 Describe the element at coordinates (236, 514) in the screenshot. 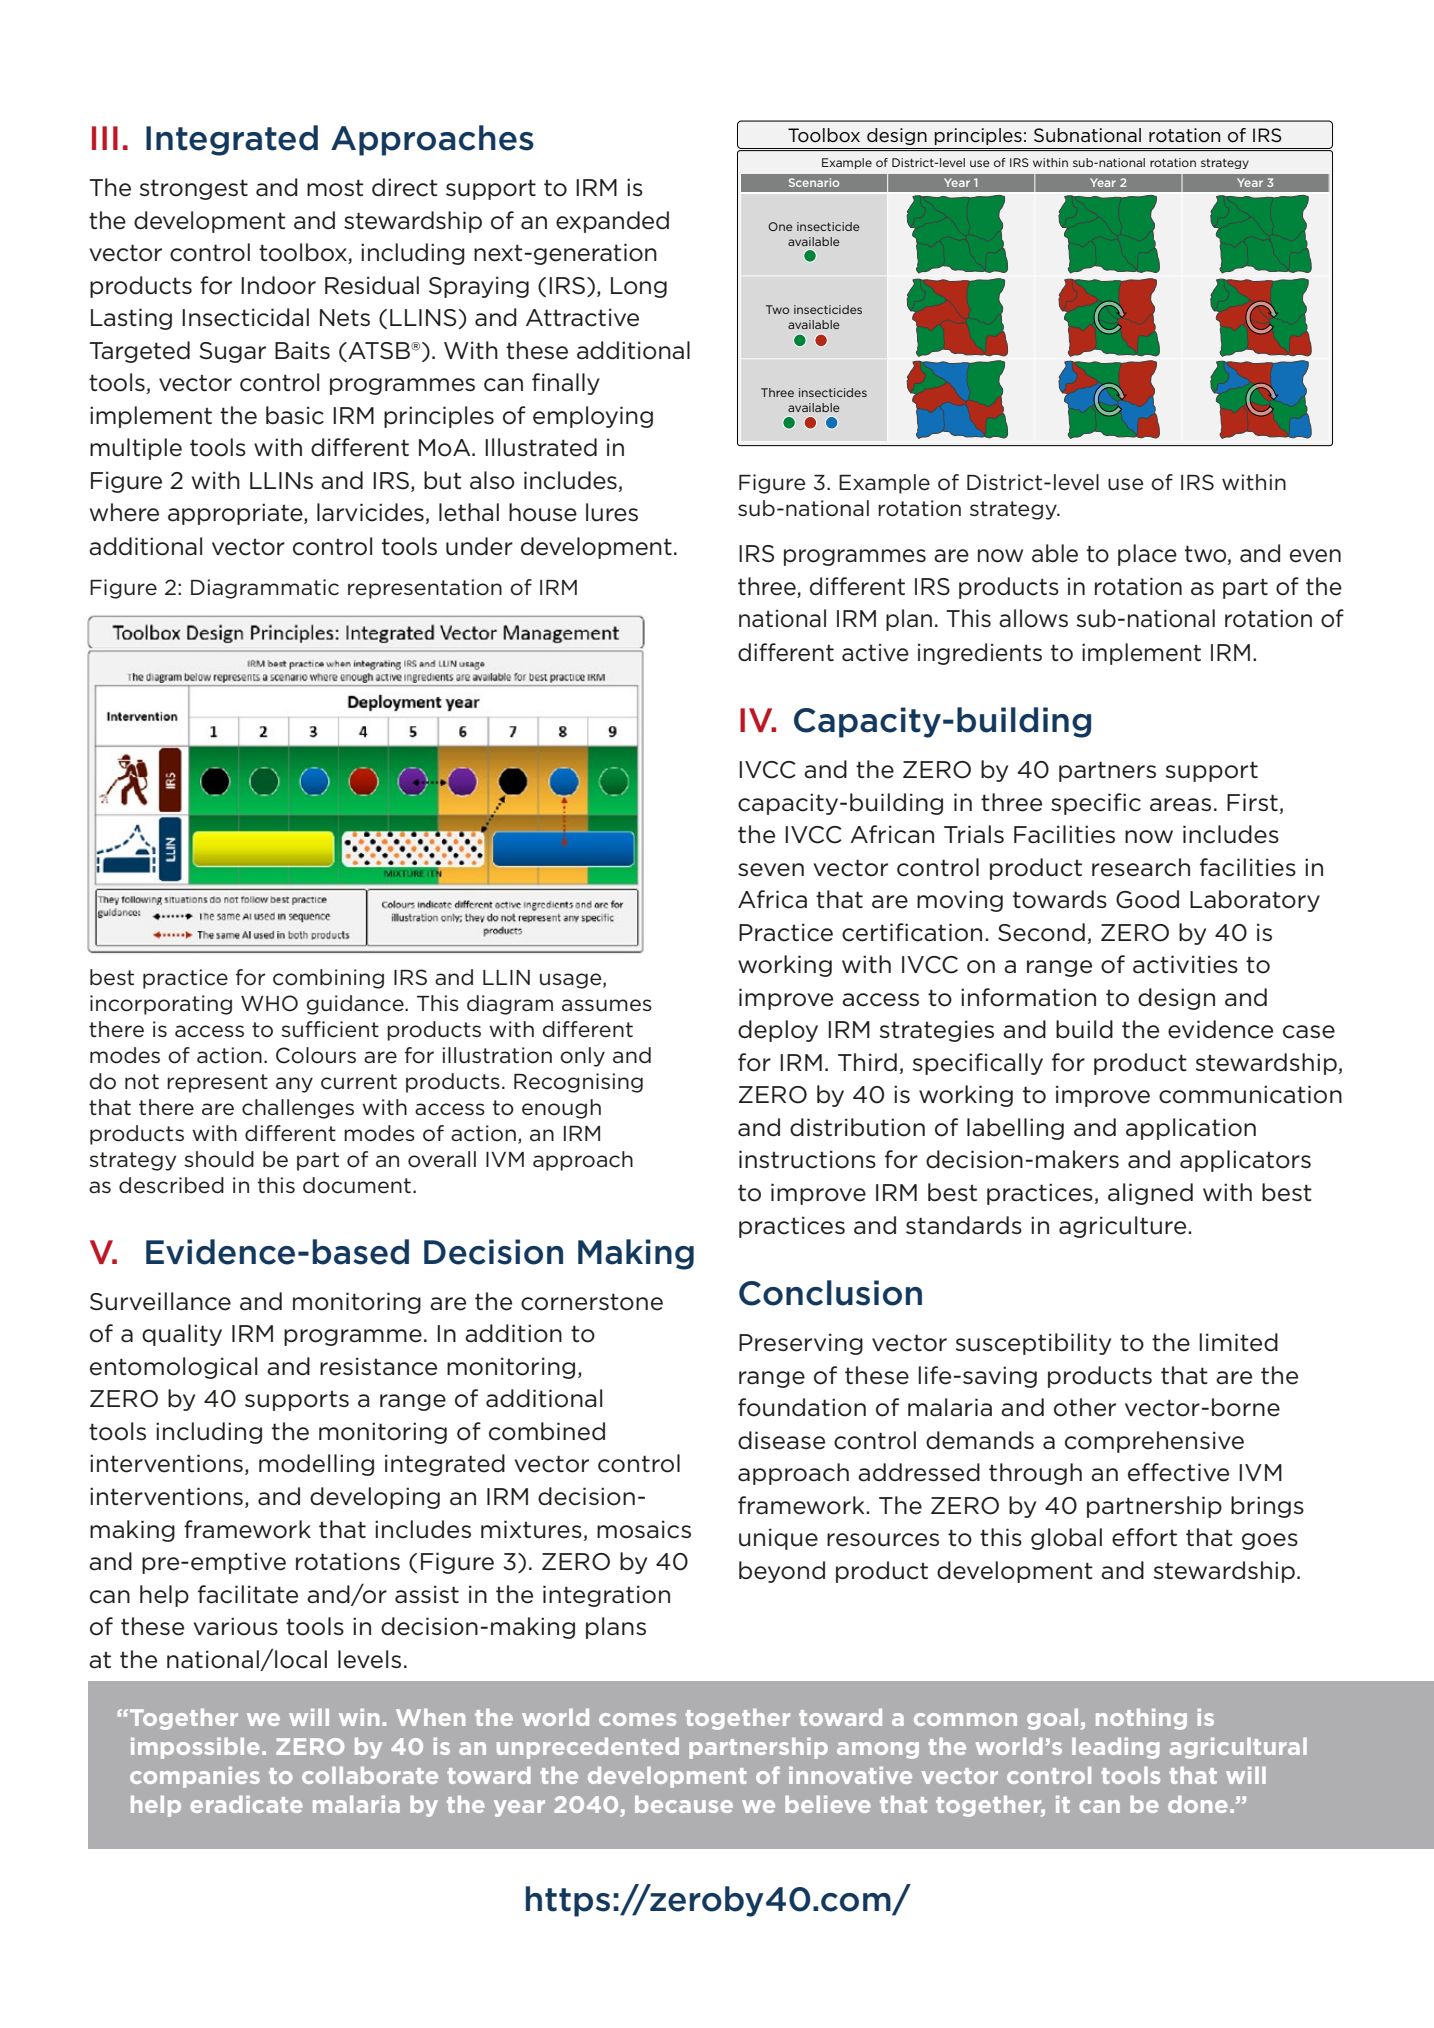

I see `appropriate` at that location.
